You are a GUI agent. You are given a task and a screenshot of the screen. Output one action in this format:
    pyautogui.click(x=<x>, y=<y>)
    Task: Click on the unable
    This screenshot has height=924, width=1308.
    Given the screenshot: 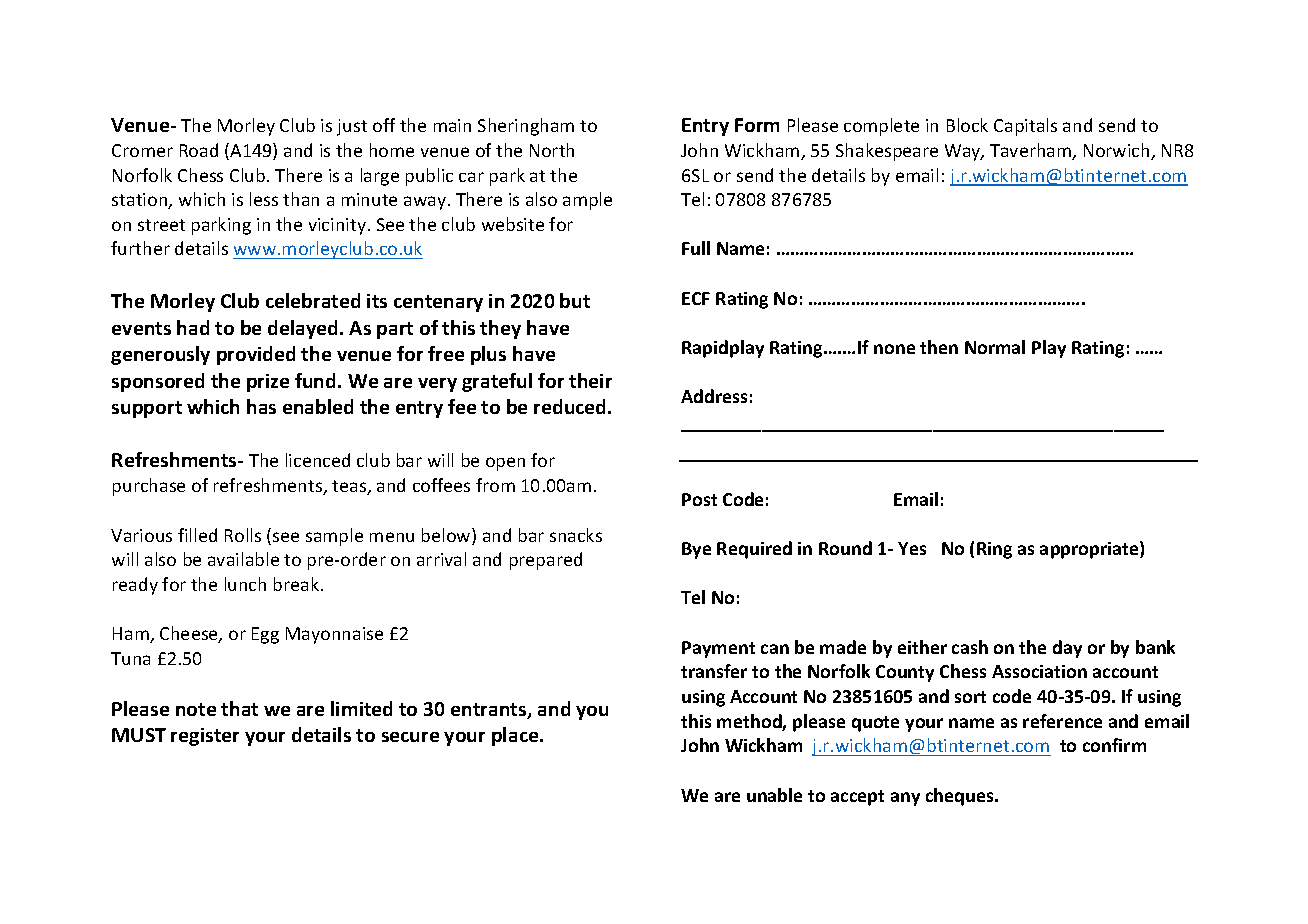 What is the action you would take?
    pyautogui.click(x=774, y=795)
